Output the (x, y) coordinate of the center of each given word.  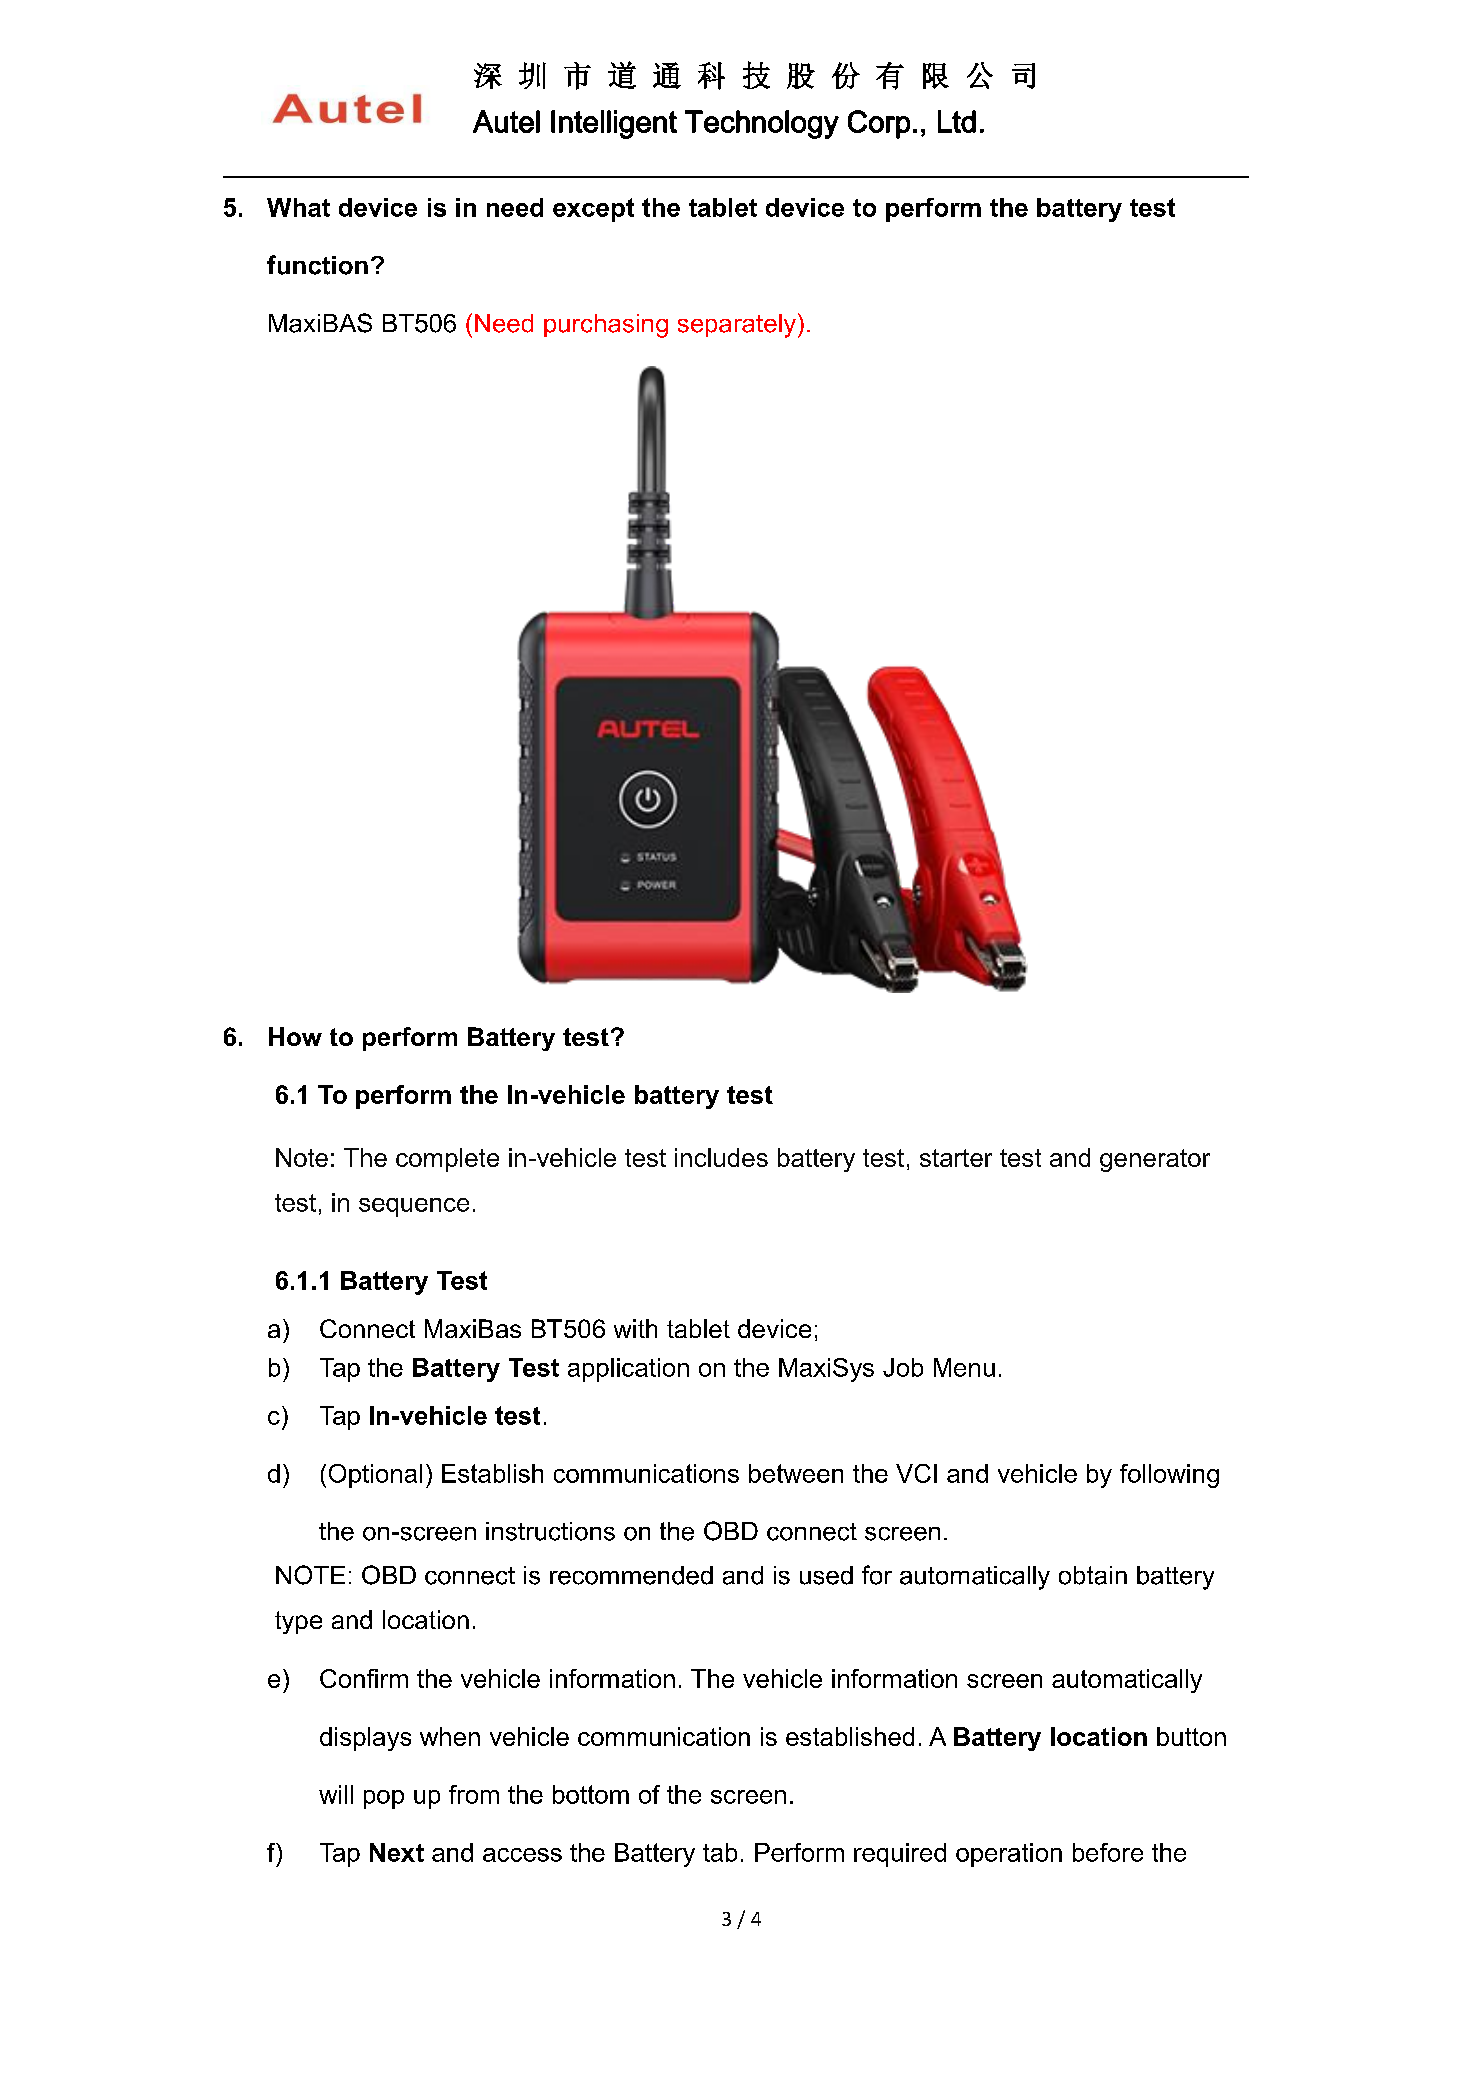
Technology (762, 124)
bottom (591, 1794)
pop (384, 1799)
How (295, 1036)
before (1108, 1852)
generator (1155, 1160)
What (298, 207)
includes (721, 1157)
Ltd (957, 121)
